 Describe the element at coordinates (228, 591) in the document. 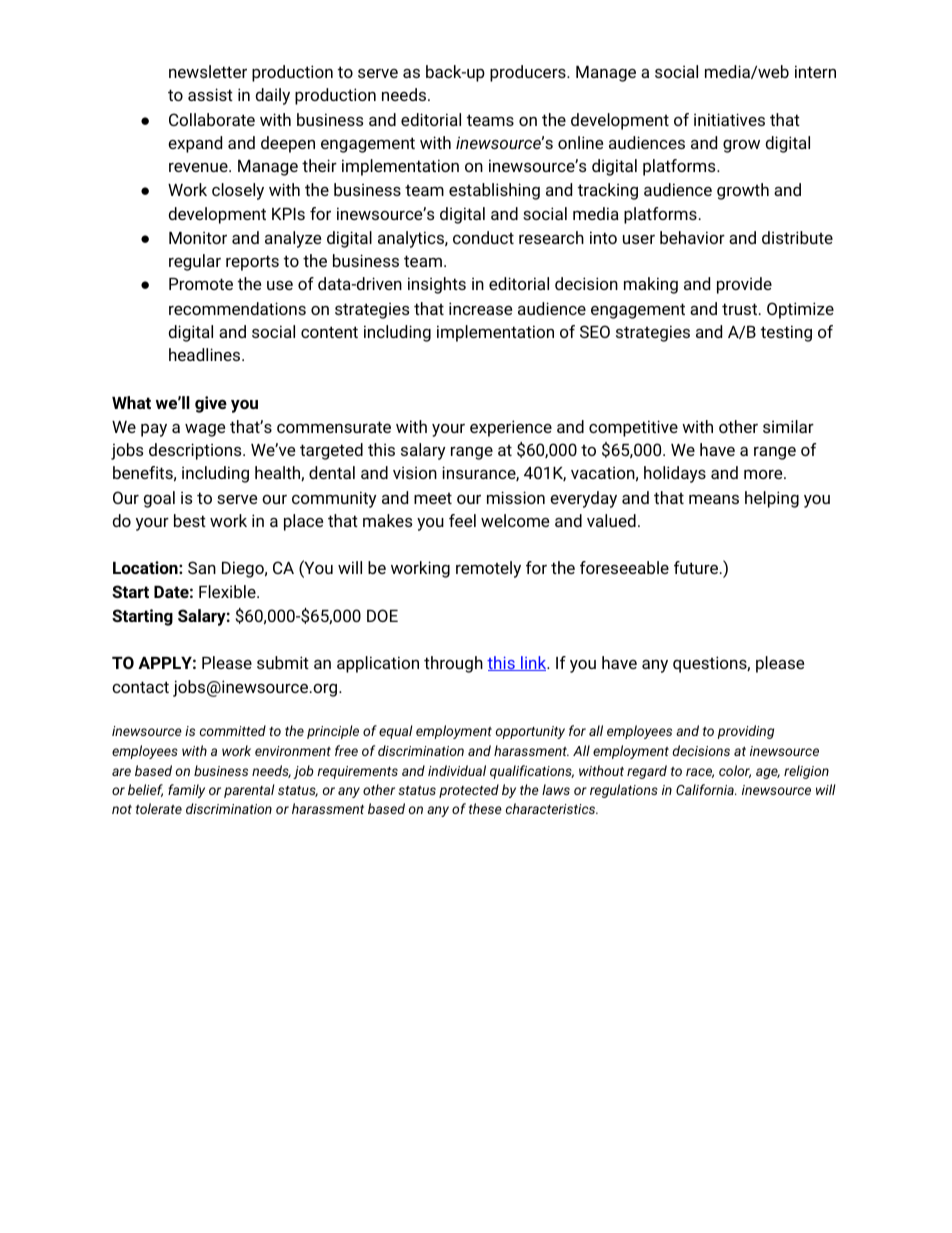

I see `Flexible` at that location.
